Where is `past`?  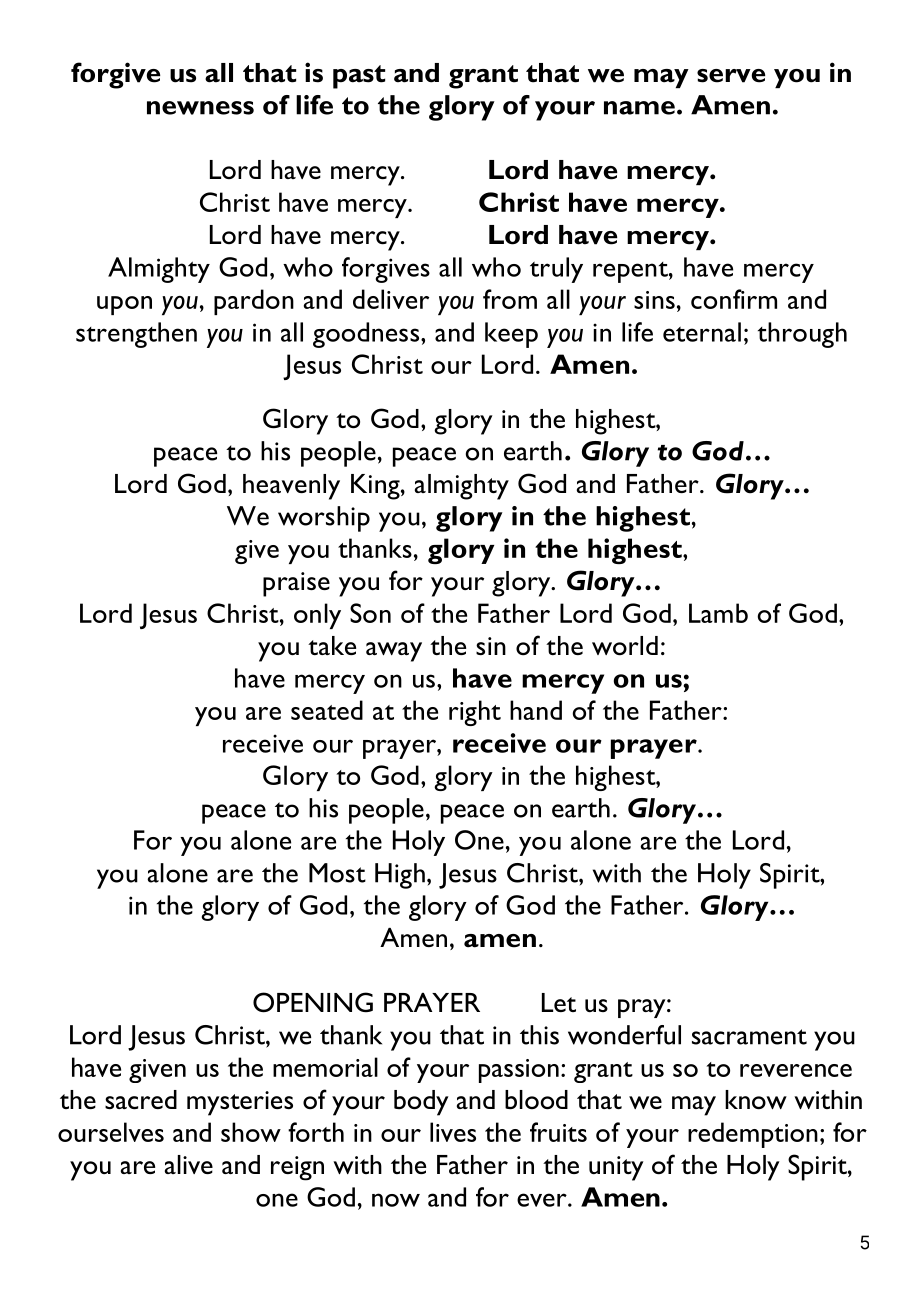
past is located at coordinates (359, 77).
